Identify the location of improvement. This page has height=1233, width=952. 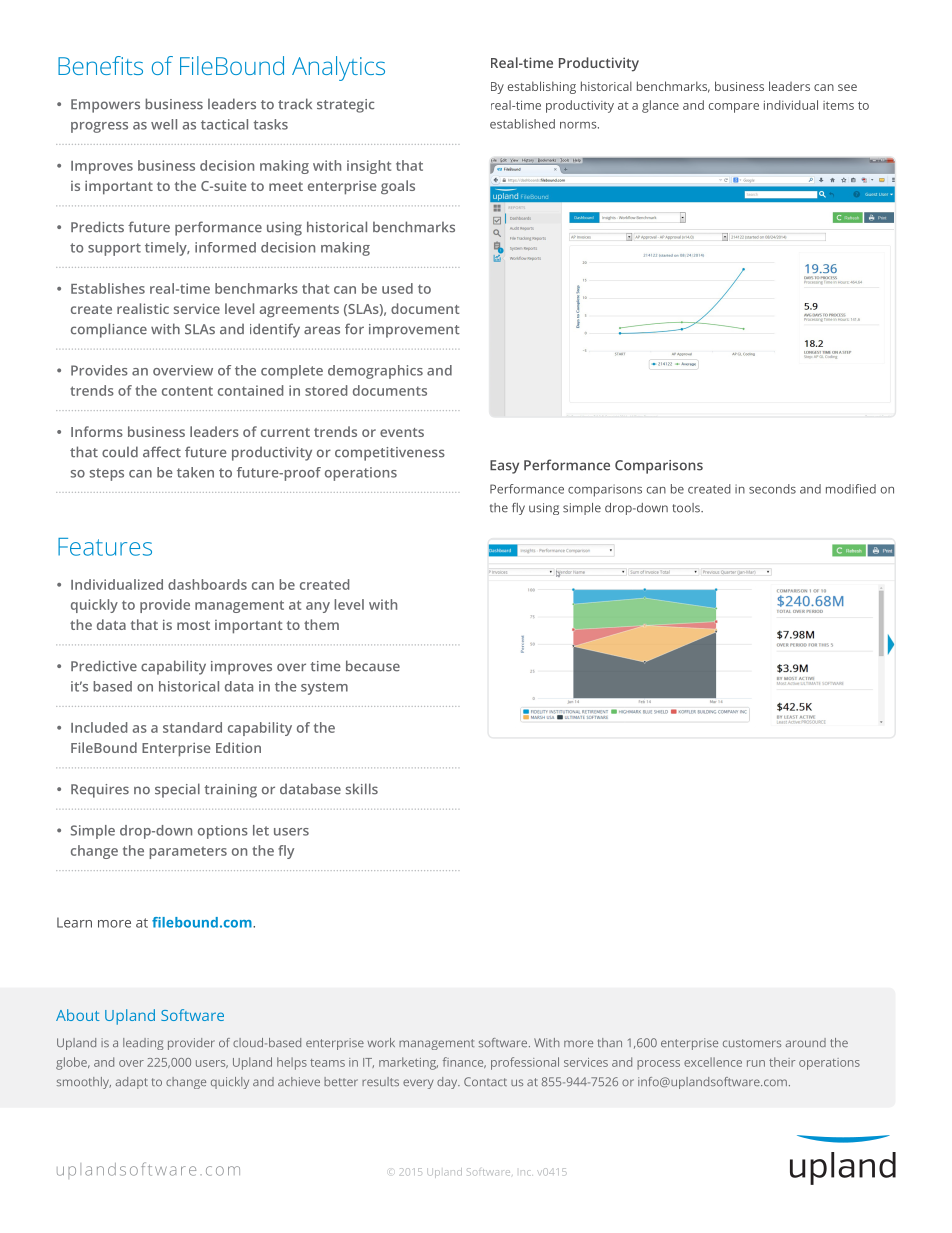
(414, 331).
